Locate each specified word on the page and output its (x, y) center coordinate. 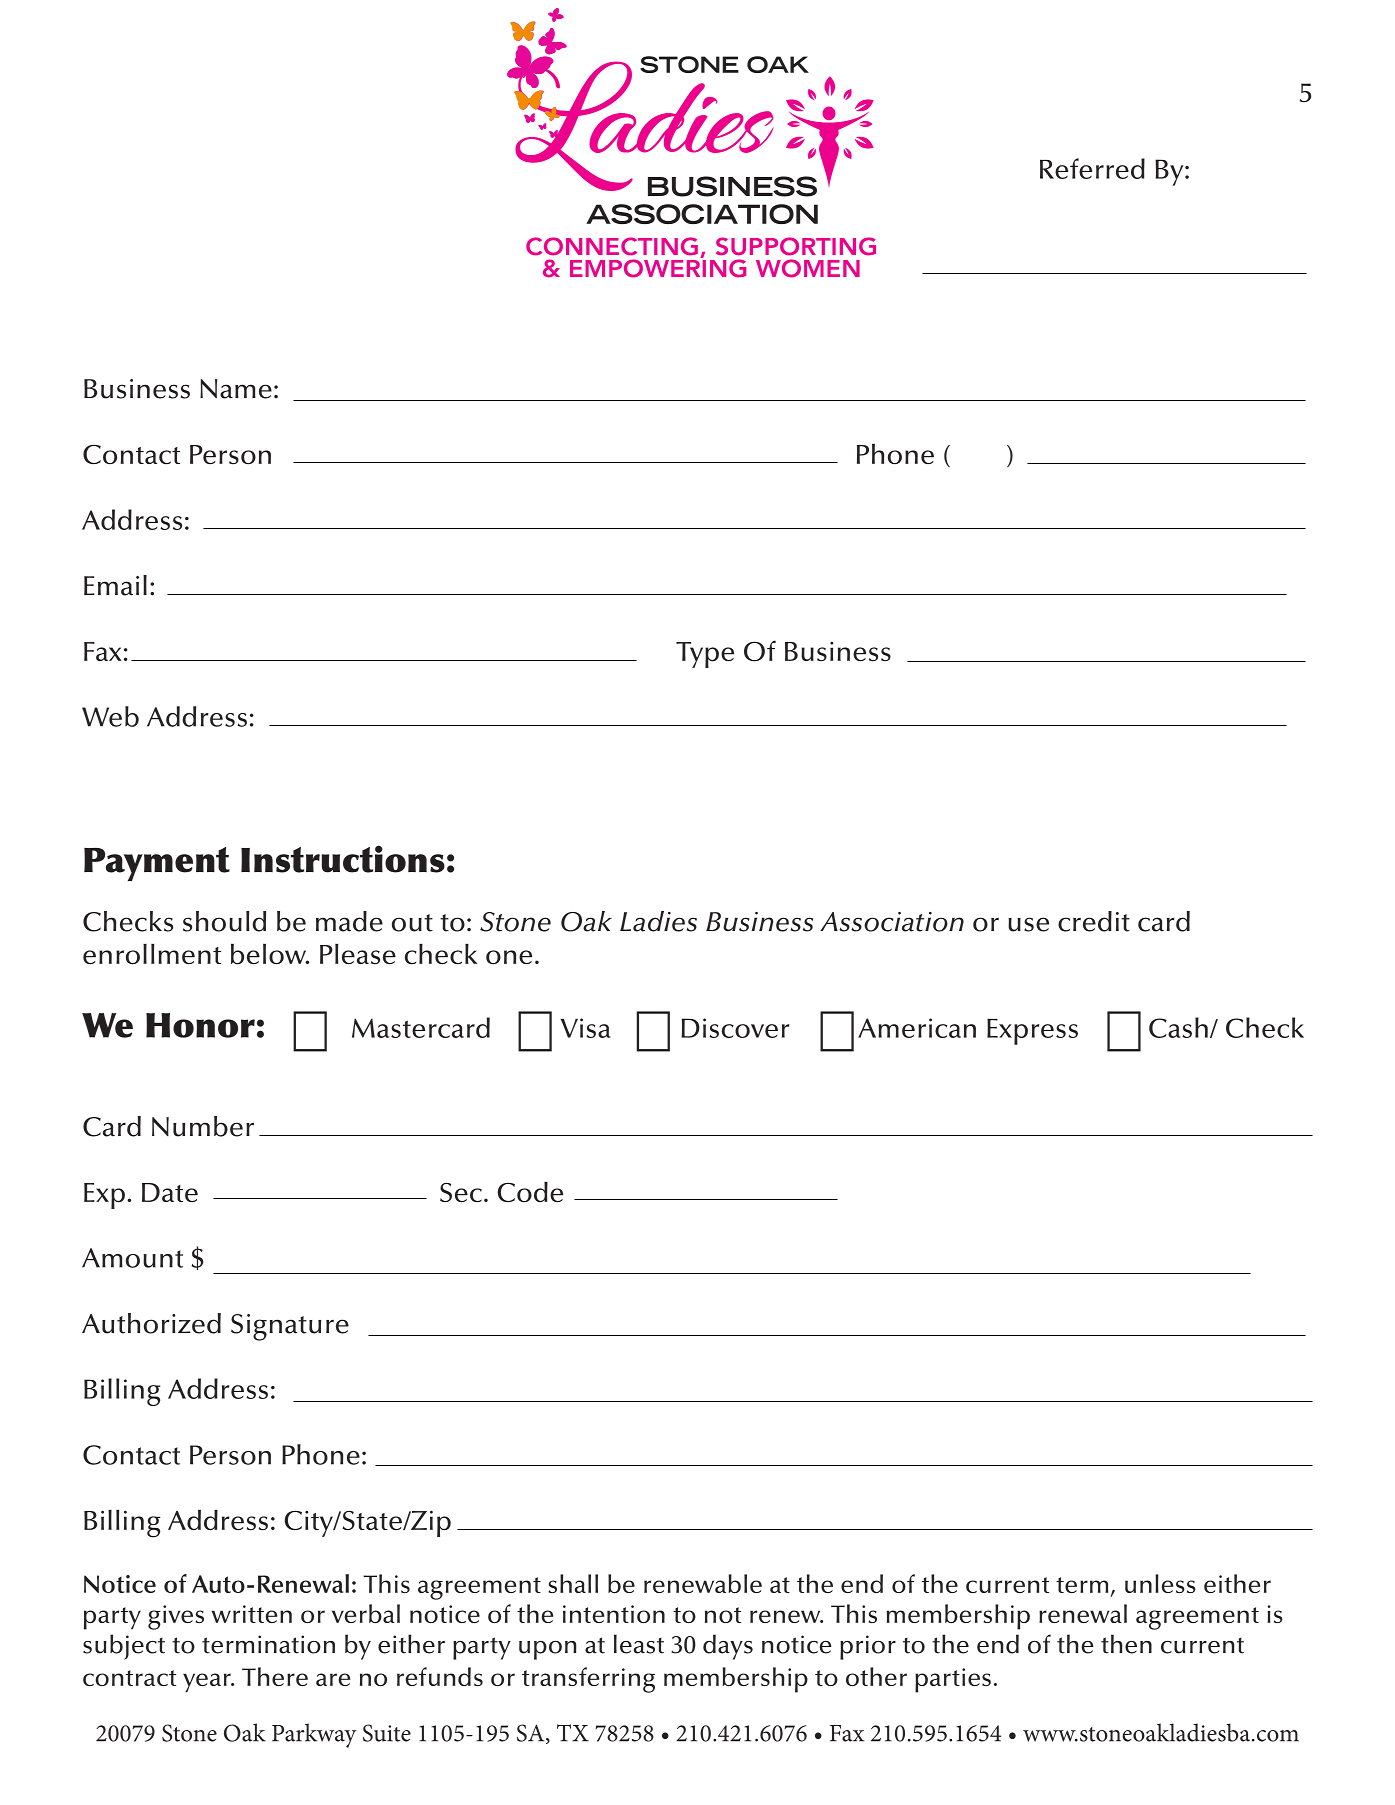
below (270, 954)
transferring (588, 1680)
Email (115, 585)
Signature (290, 1327)
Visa (585, 1028)
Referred (1092, 168)
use (1028, 924)
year (208, 1682)
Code (530, 1192)
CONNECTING (612, 246)
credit (1094, 921)
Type (705, 655)
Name (236, 389)
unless (1160, 1583)
